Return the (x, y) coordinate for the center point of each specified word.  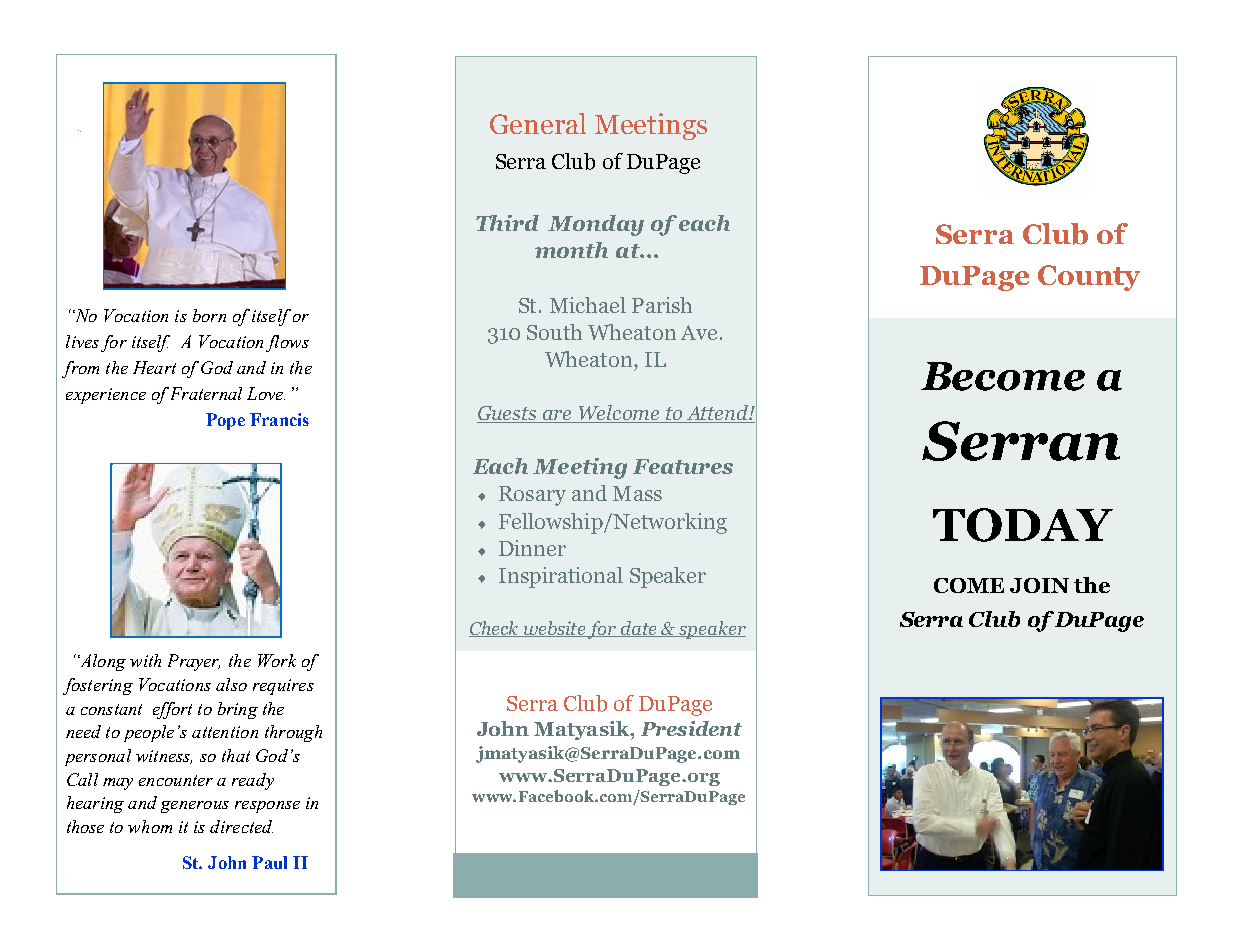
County (1089, 278)
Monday (596, 225)
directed (241, 826)
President (691, 728)
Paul (269, 862)
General (538, 123)
